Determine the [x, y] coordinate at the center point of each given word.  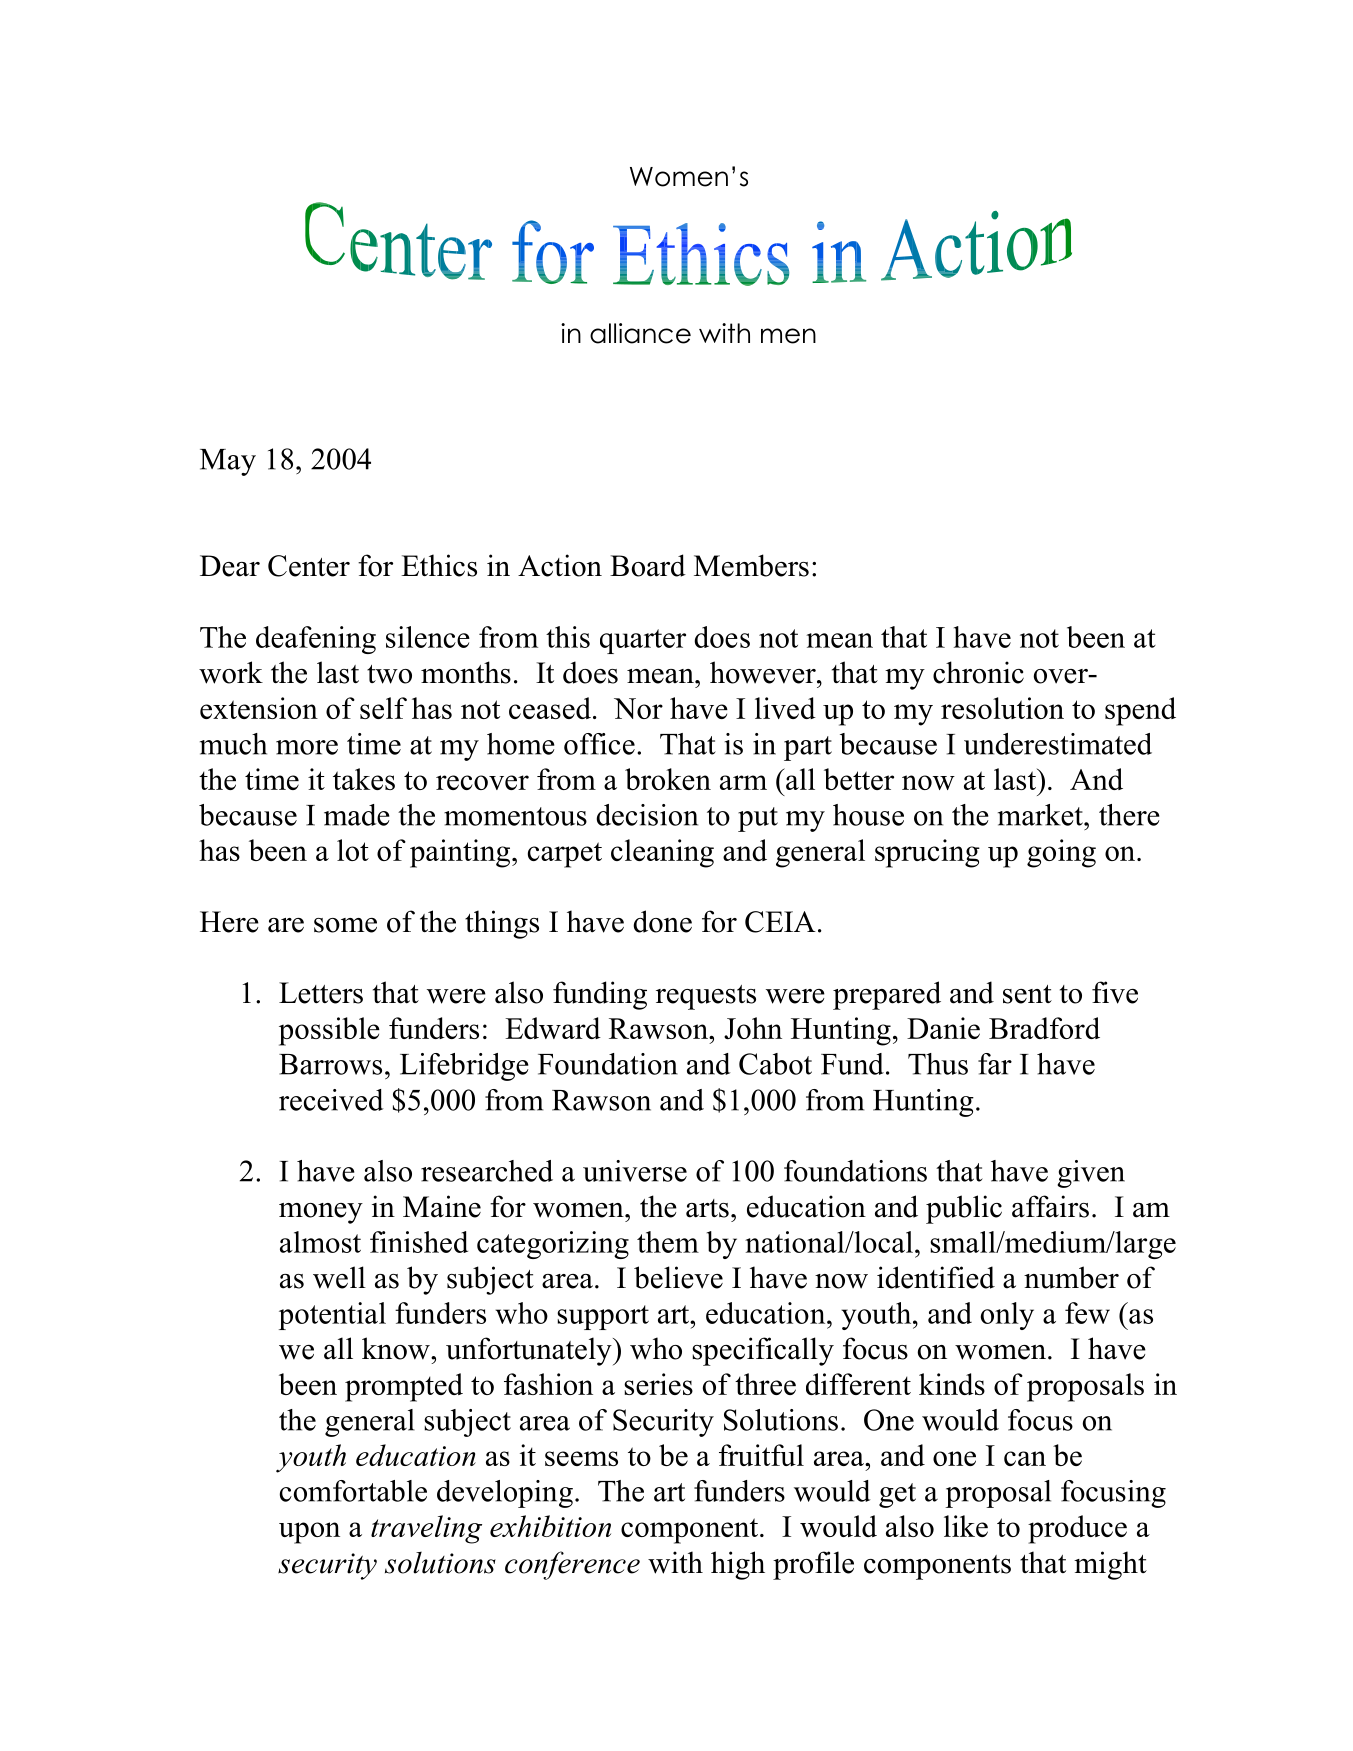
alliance [640, 333]
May [228, 462]
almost [320, 1242]
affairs [1050, 1206]
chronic [978, 672]
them [668, 1242]
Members [751, 565]
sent [1027, 994]
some [345, 925]
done [662, 921]
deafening [316, 640]
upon [309, 1533]
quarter [643, 641]
